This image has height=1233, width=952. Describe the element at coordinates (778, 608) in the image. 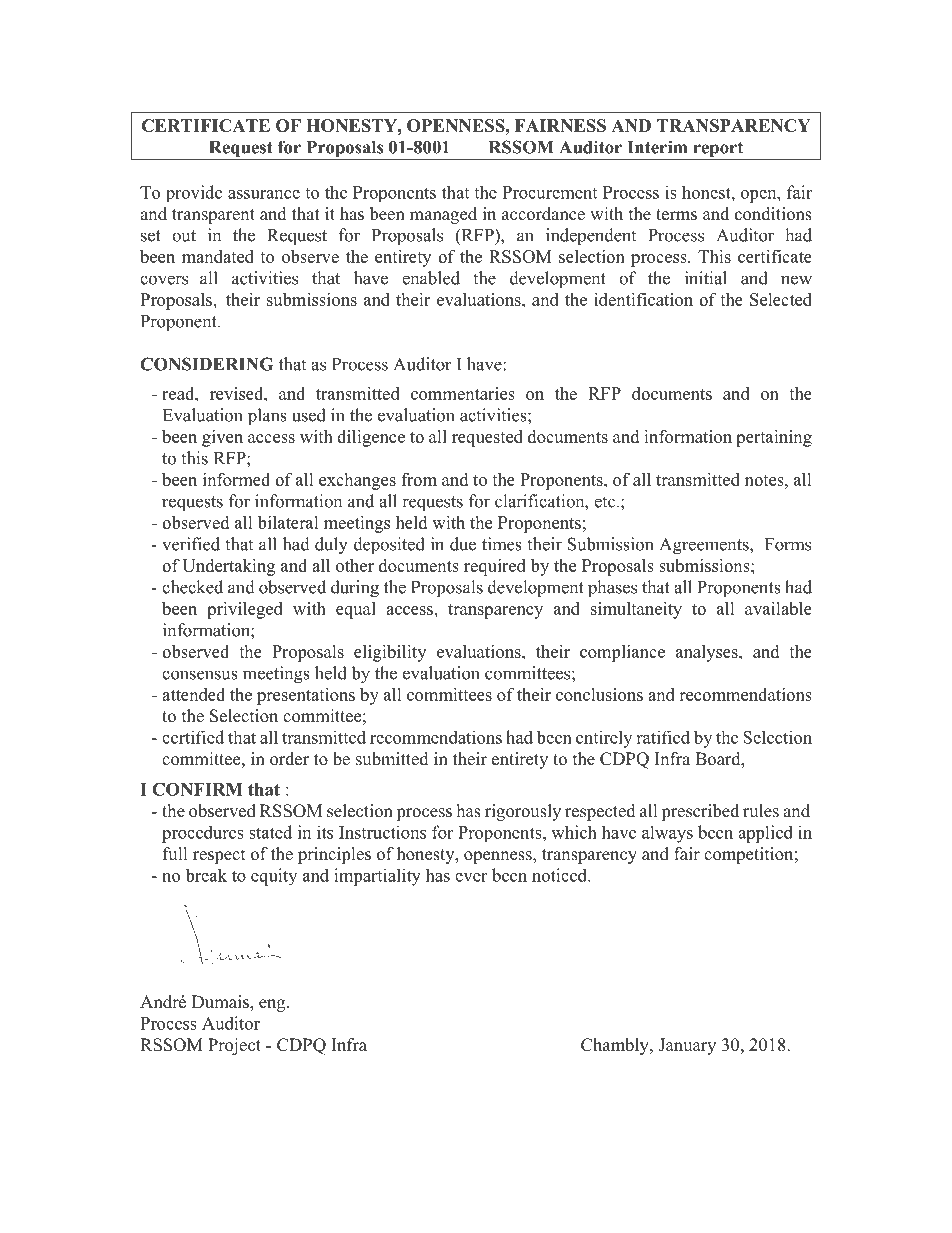

I see `available` at that location.
